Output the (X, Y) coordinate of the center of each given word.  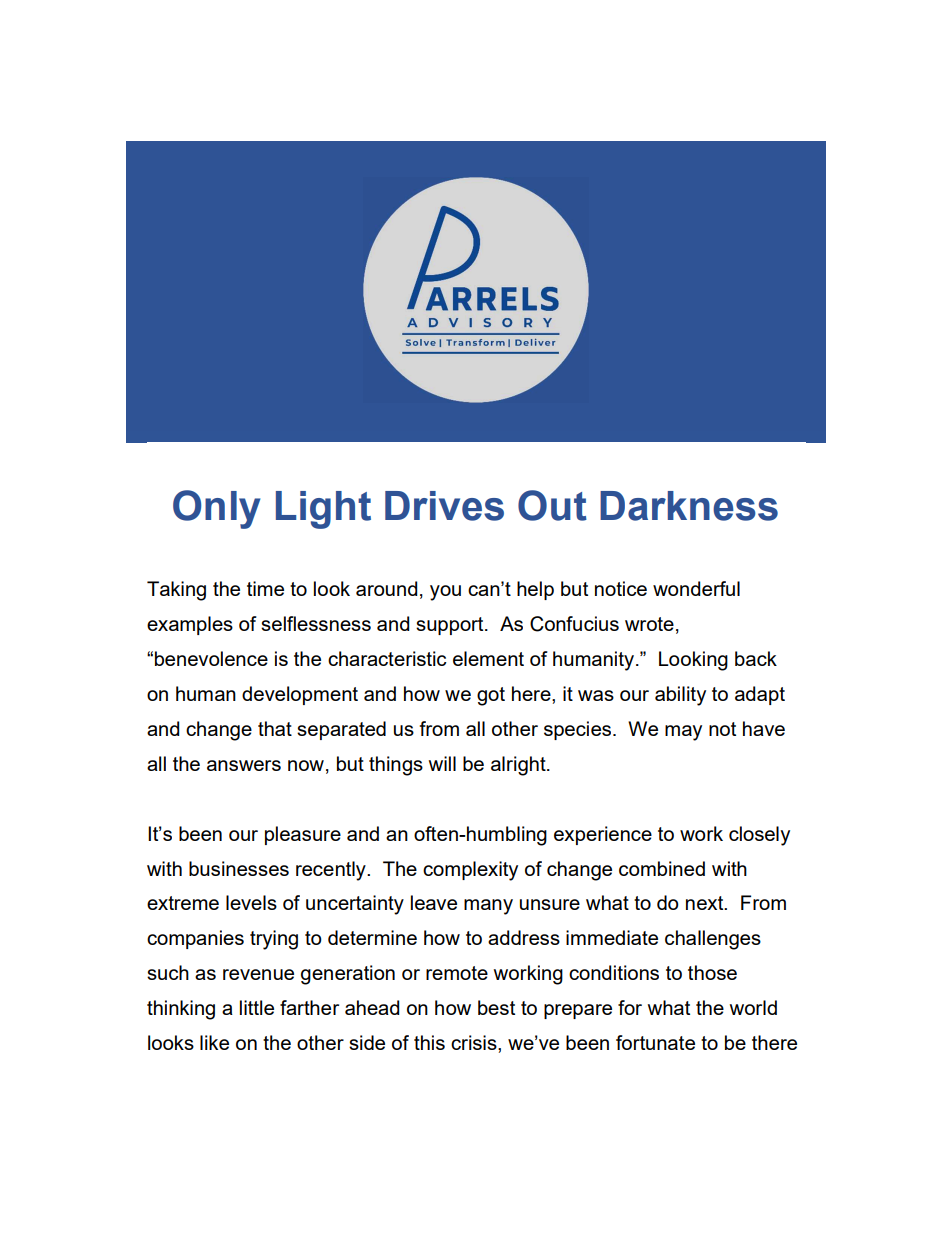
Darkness (689, 506)
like (214, 1042)
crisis (475, 1042)
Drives (444, 506)
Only (216, 509)
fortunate (655, 1042)
